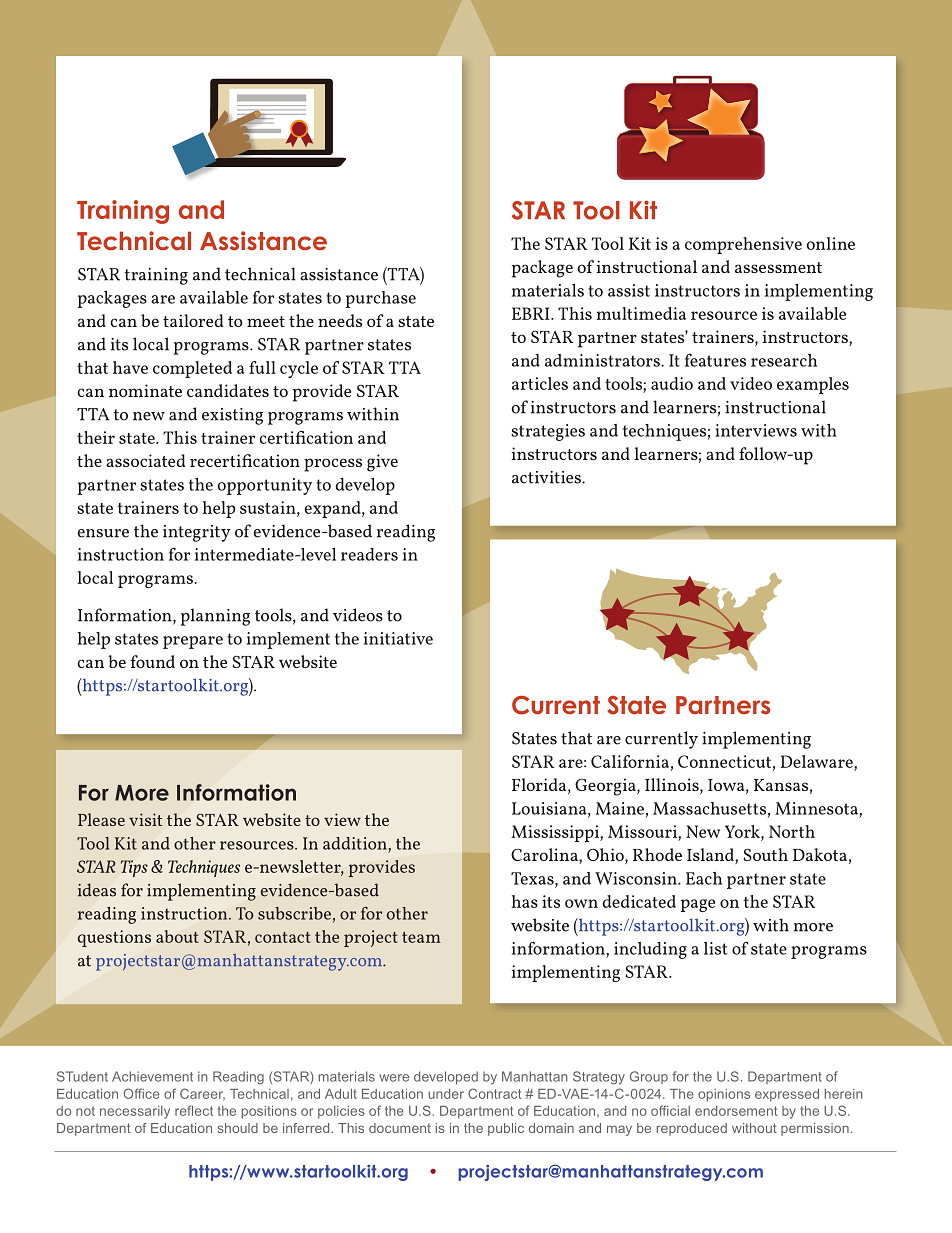  What do you see at coordinates (778, 267) in the screenshot?
I see `assessment` at bounding box center [778, 267].
